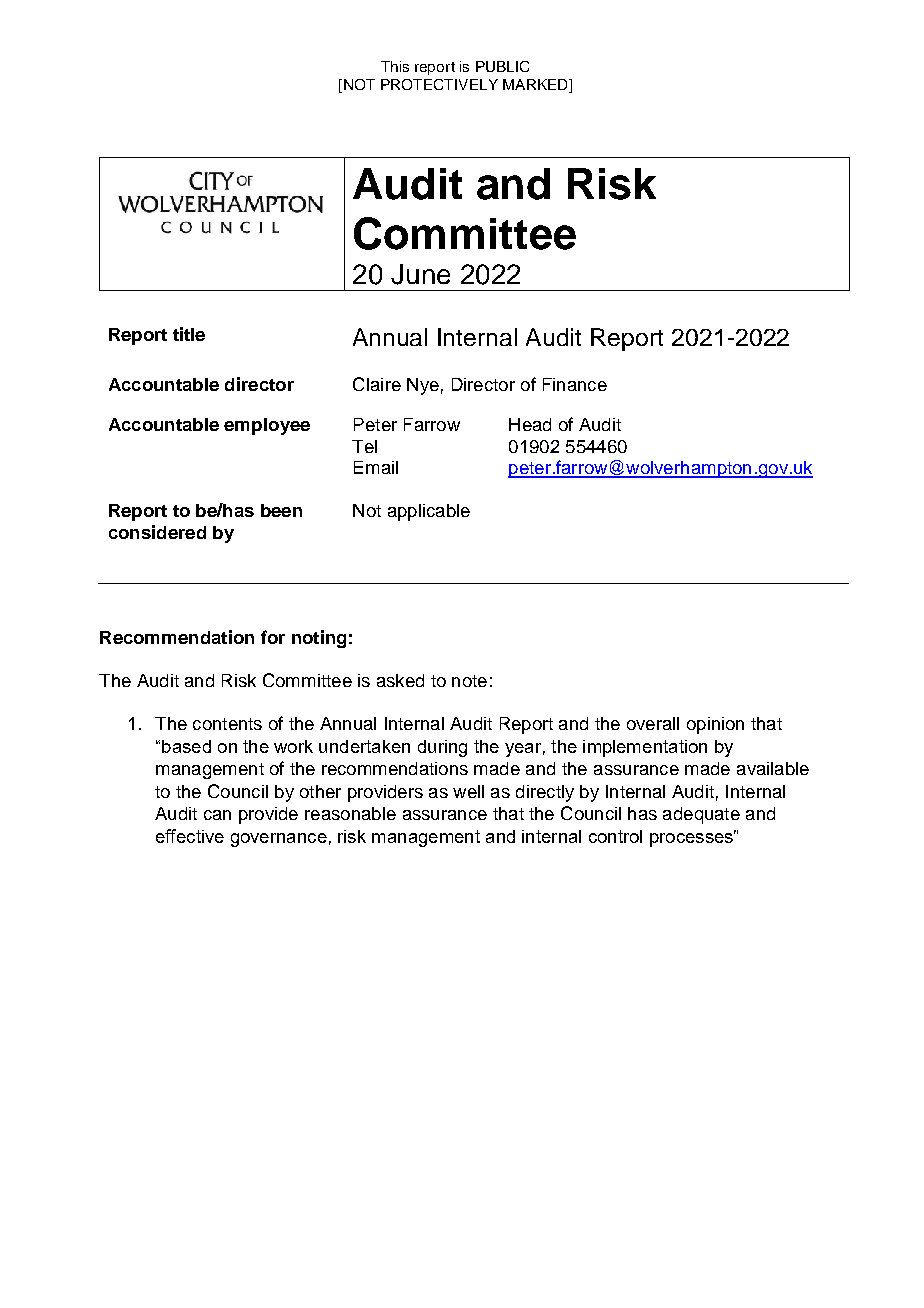  Describe the element at coordinates (429, 512) in the document. I see `applicable` at that location.
